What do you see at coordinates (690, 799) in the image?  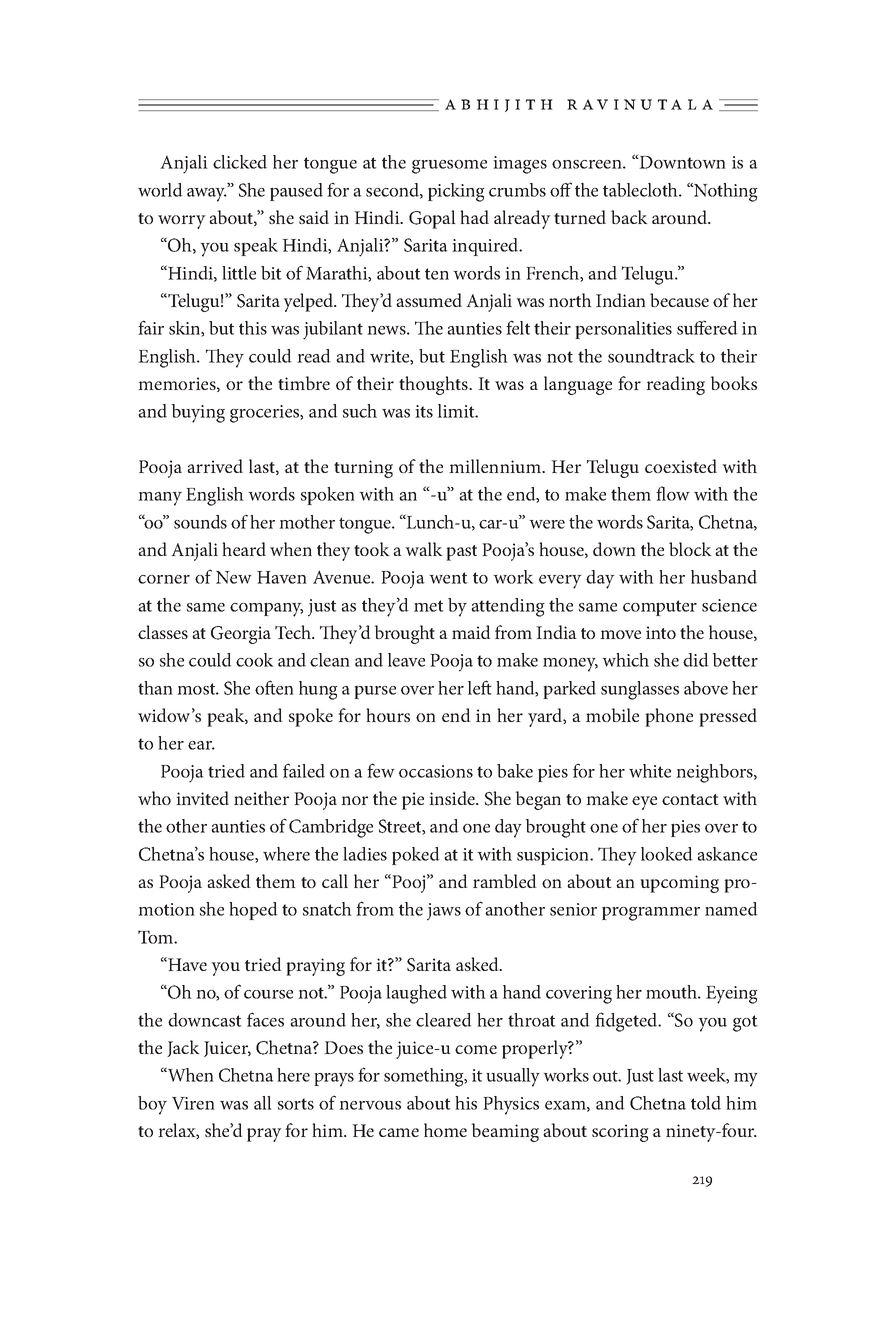 I see `contact` at bounding box center [690, 799].
